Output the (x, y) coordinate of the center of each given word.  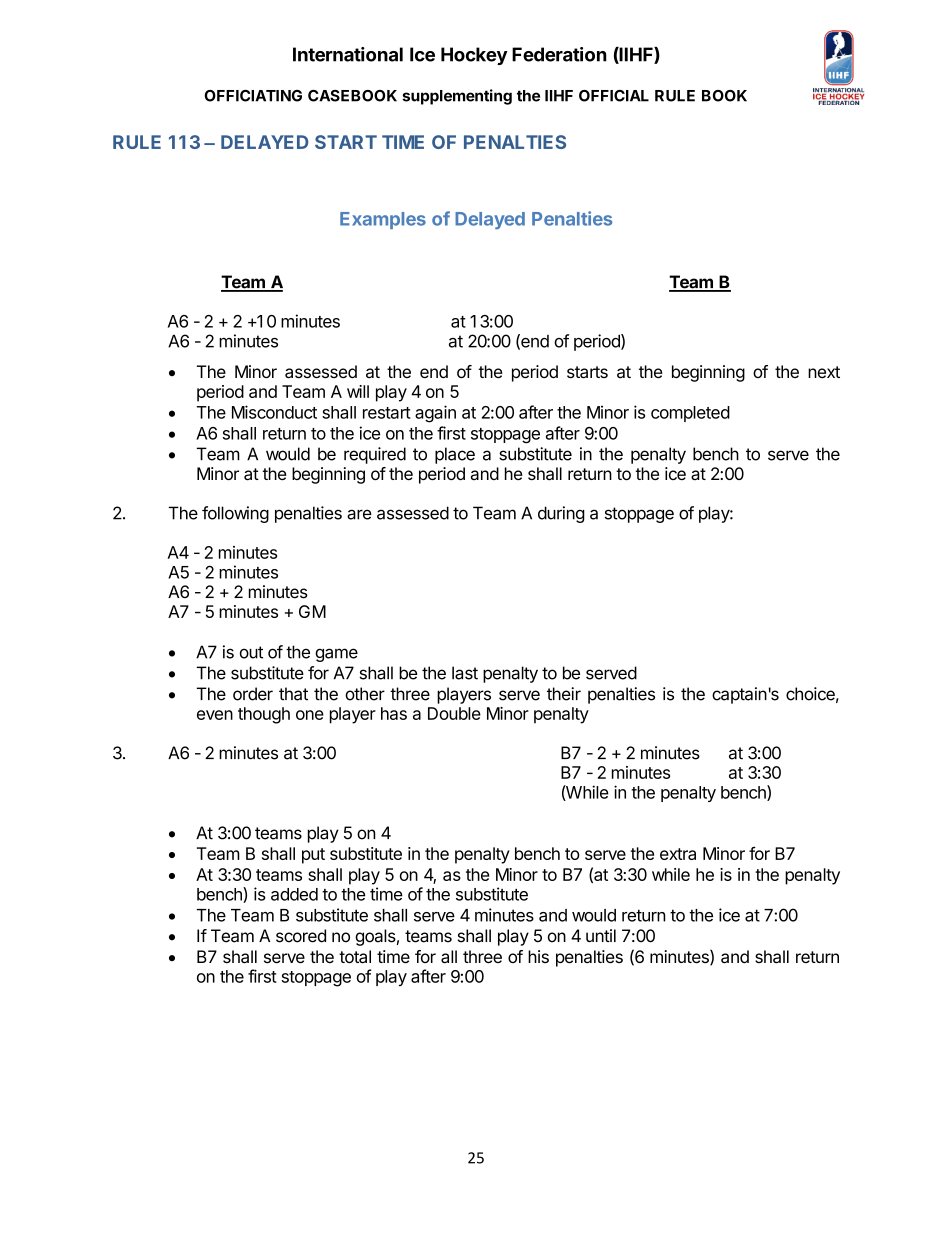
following (235, 514)
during (561, 514)
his (538, 956)
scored (301, 936)
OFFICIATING (253, 96)
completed (690, 414)
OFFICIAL (614, 96)
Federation (559, 54)
